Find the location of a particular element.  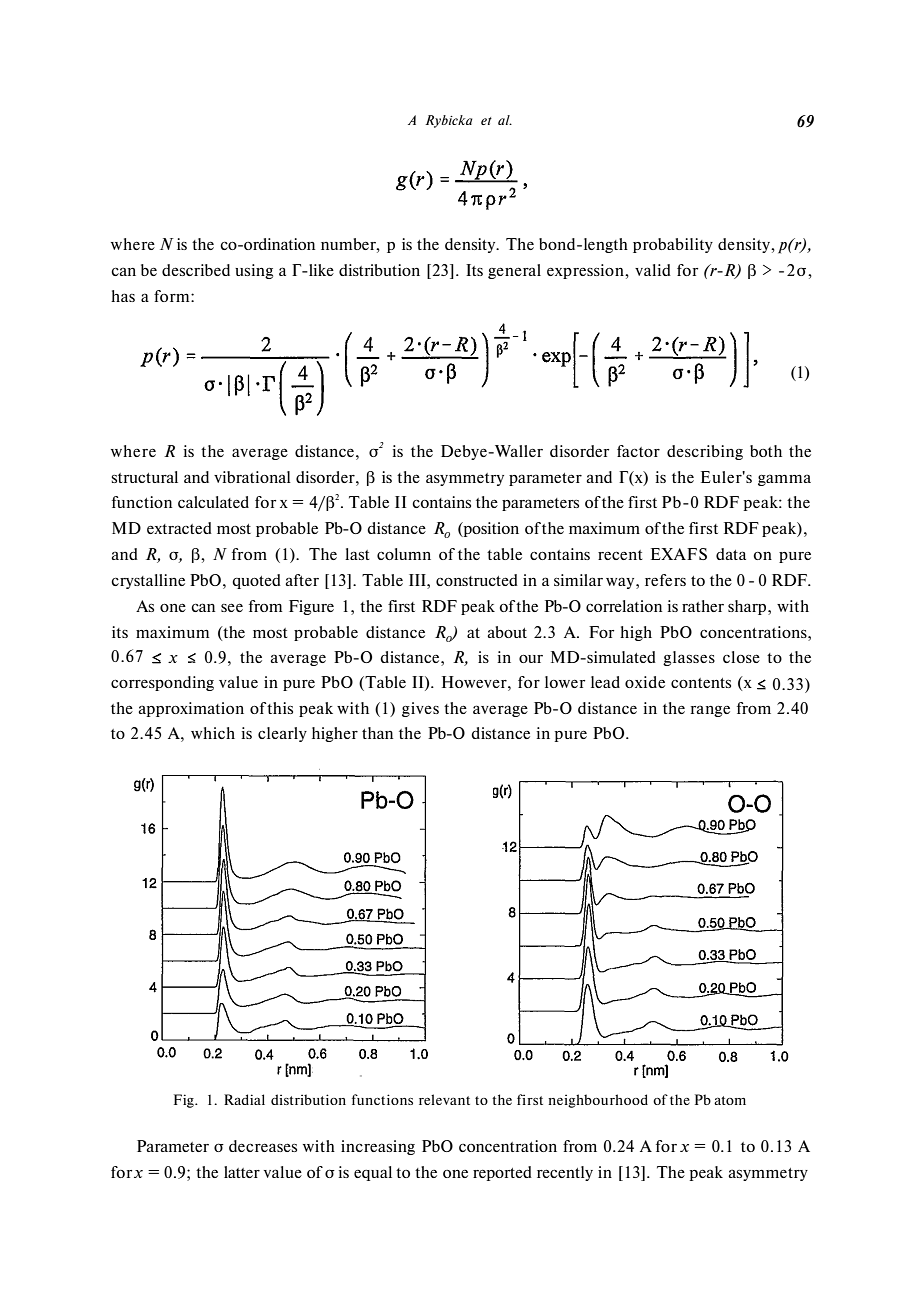

latter is located at coordinates (242, 1172).
